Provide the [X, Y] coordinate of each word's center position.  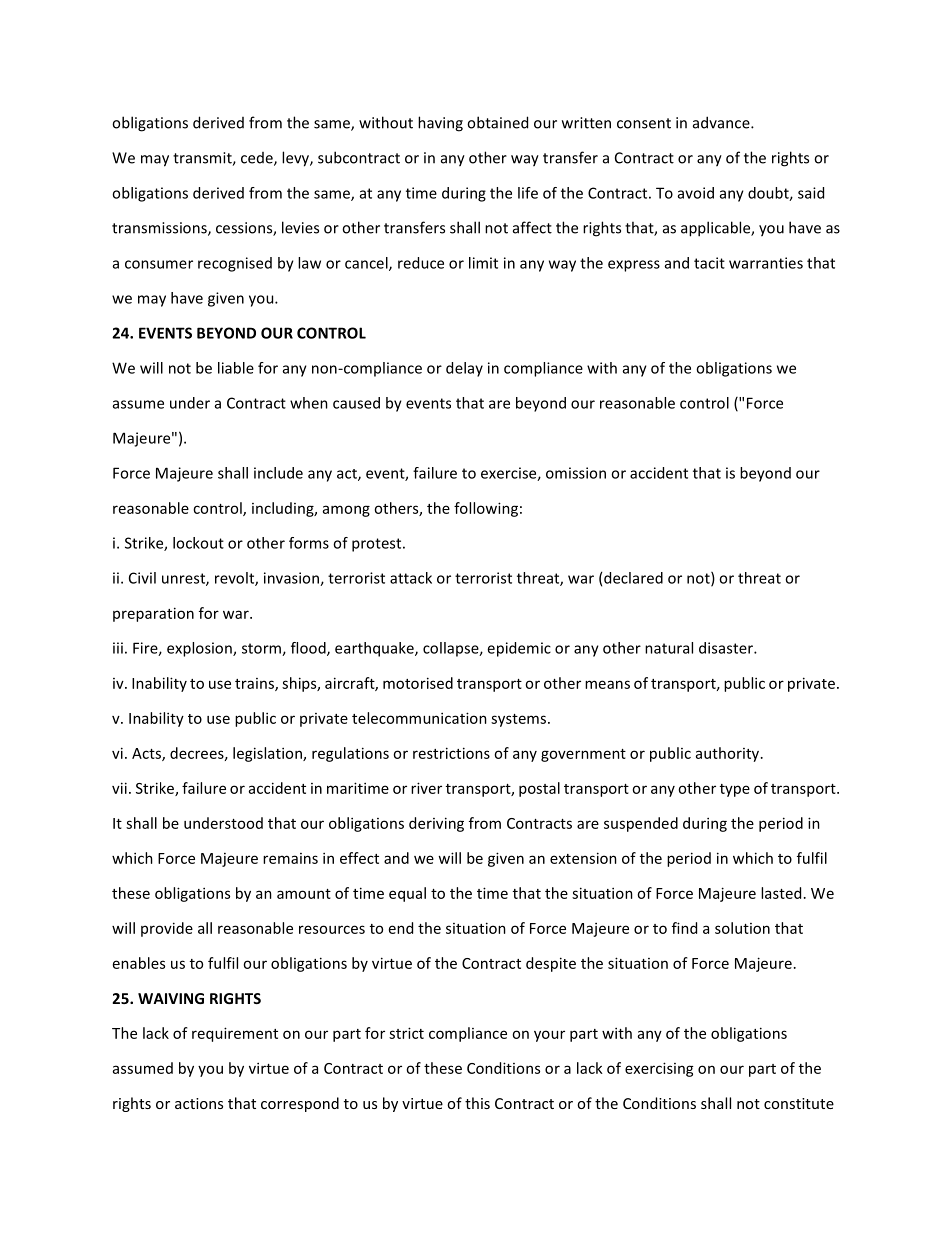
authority [729, 754]
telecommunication [419, 718]
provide [167, 929]
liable [236, 368]
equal [407, 894]
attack [411, 578]
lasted [781, 893]
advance [722, 122]
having [440, 124]
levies [300, 227]
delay [464, 369]
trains [255, 684]
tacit [709, 263]
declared [633, 578]
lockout [198, 543]
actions [199, 1103]
